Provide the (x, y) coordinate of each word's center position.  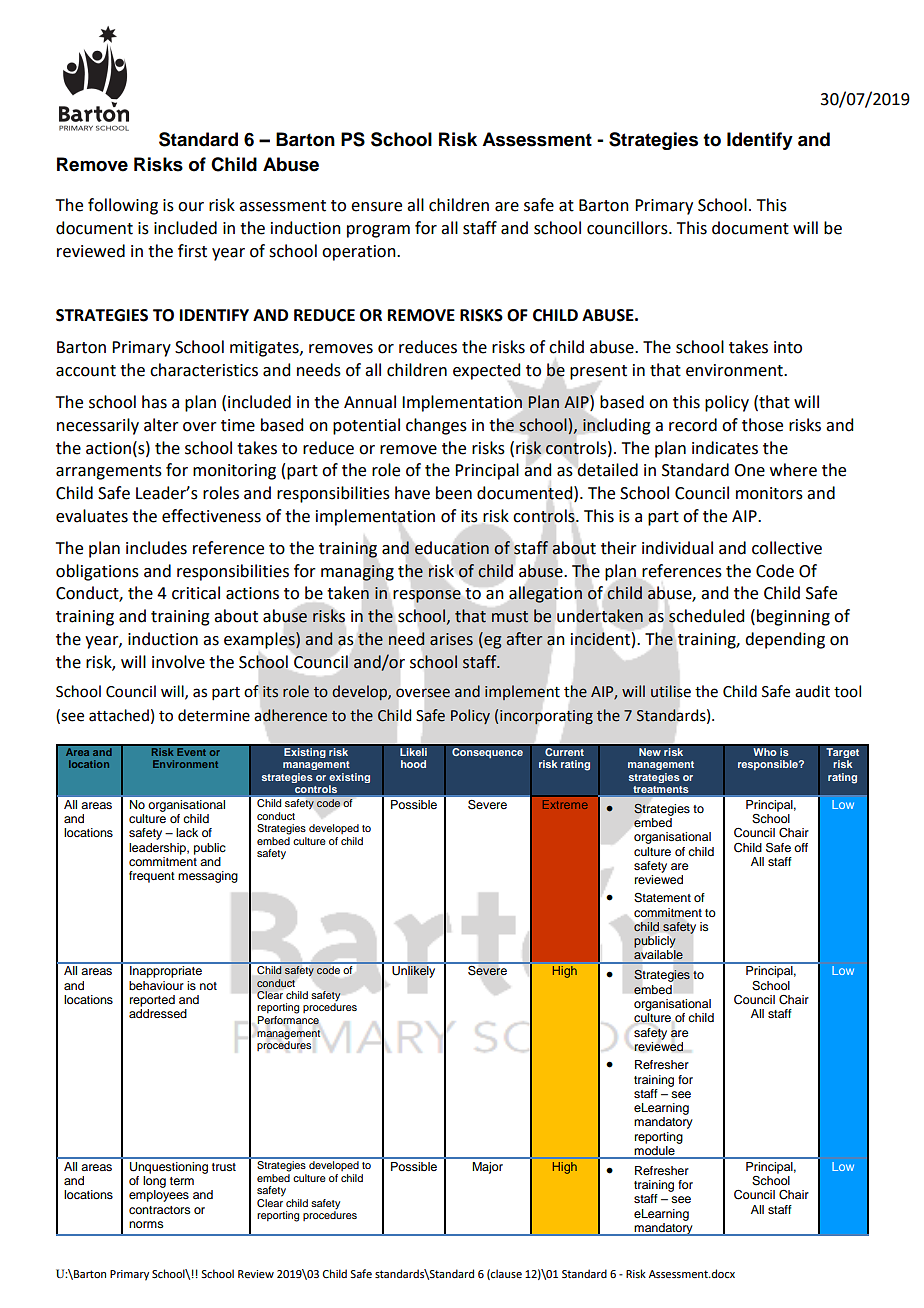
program (378, 231)
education (452, 548)
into (788, 347)
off (801, 847)
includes (156, 548)
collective (787, 548)
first (192, 251)
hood (413, 764)
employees (159, 1196)
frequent (152, 877)
